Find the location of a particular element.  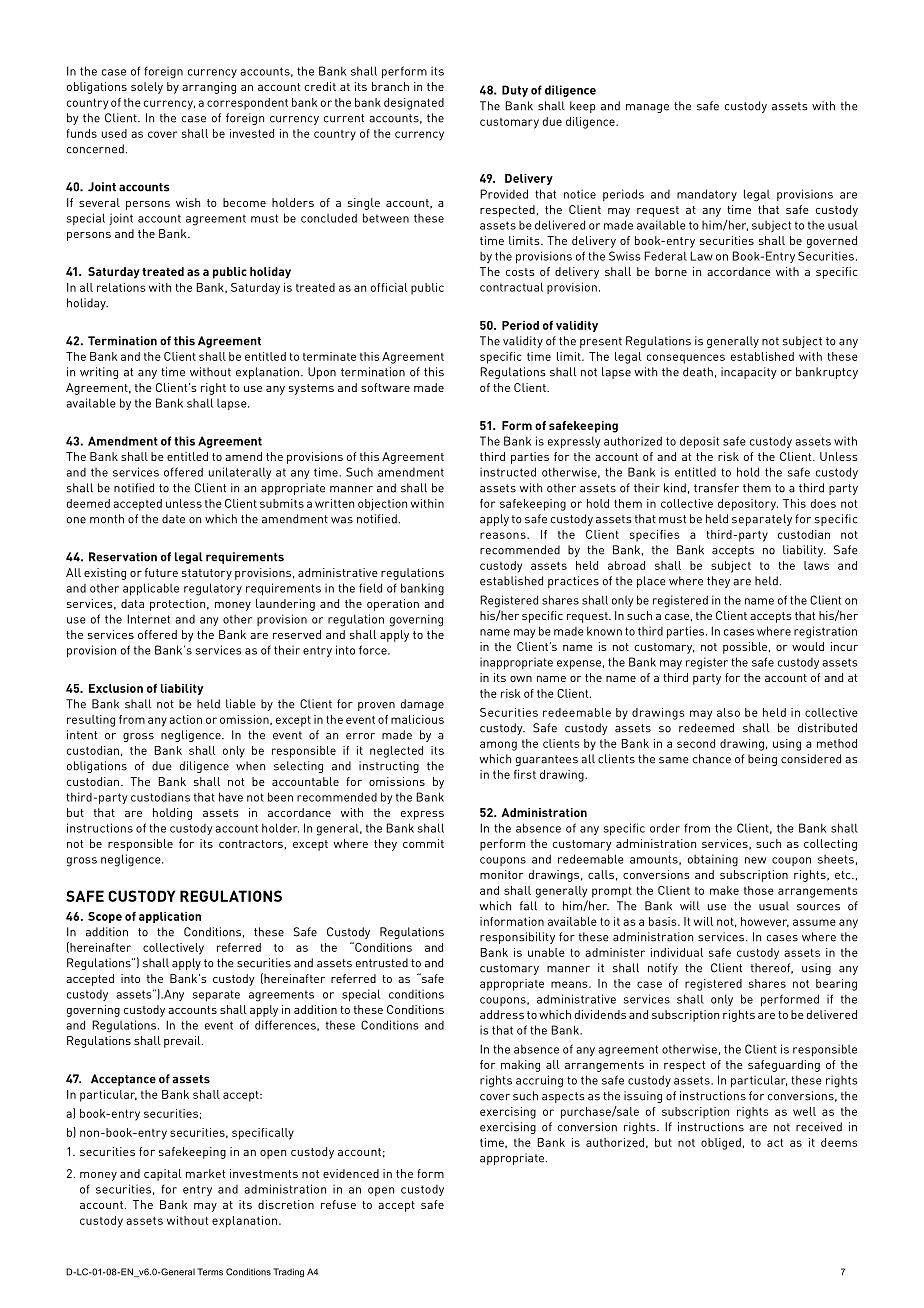

mandatory is located at coordinates (707, 195).
